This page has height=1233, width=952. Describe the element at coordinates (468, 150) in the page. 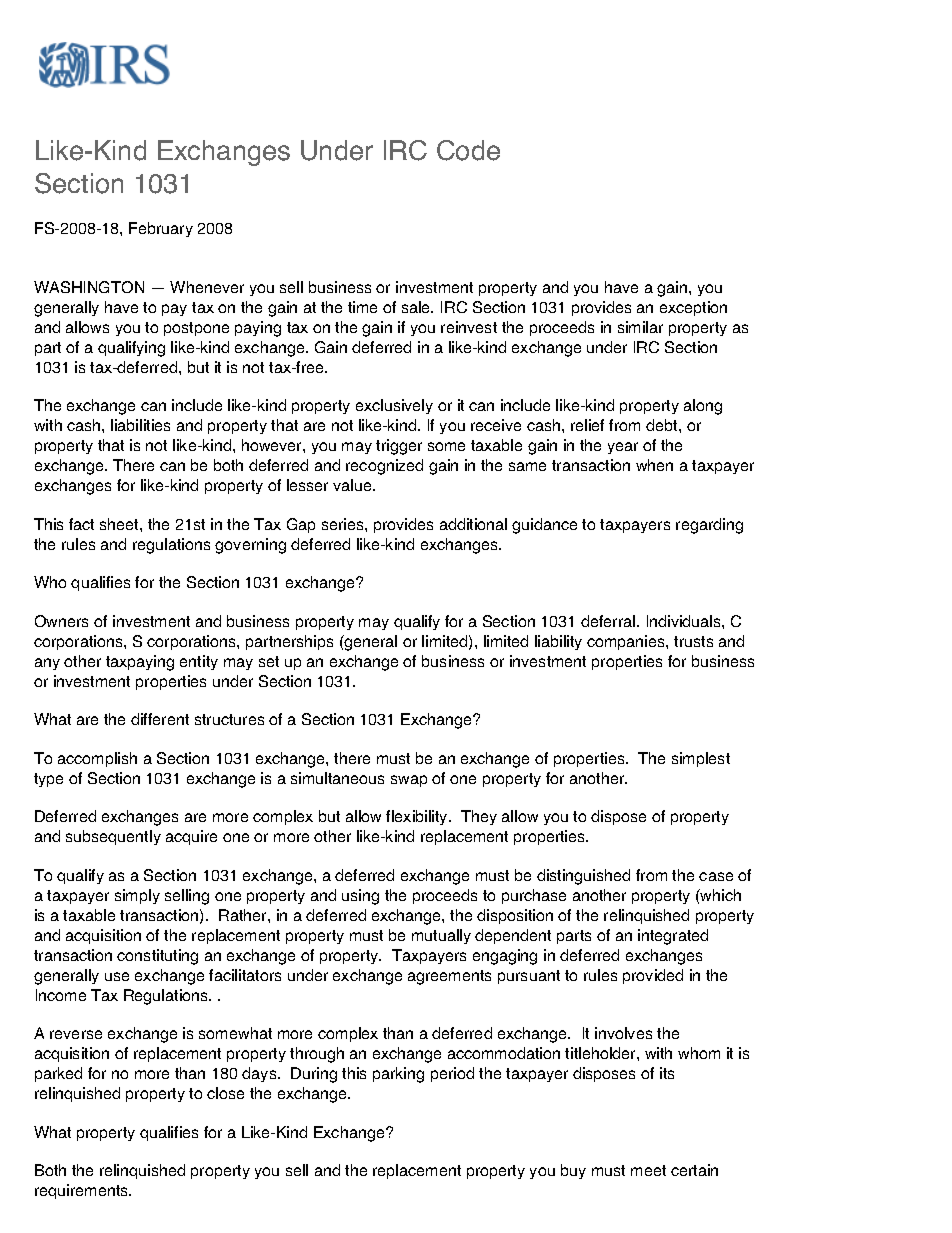

I see `Code` at that location.
